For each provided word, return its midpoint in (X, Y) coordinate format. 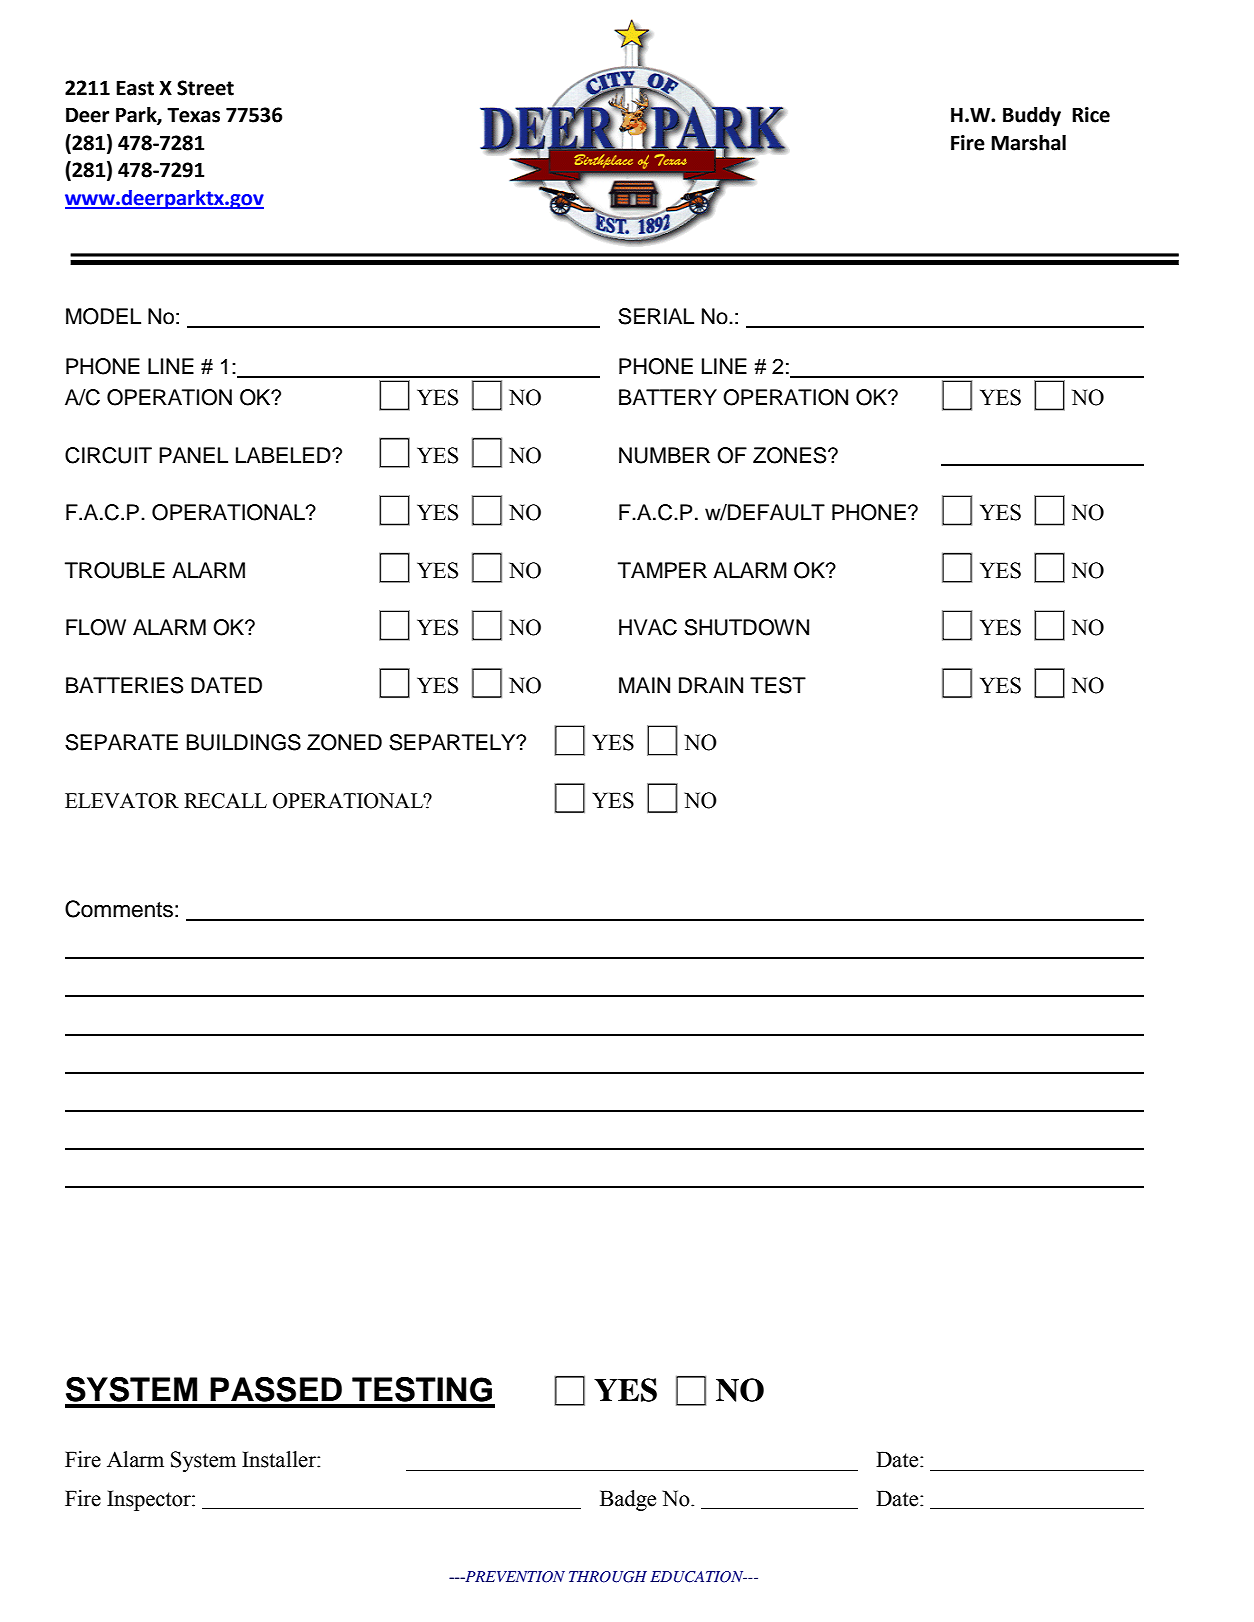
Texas (193, 115)
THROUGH (608, 1577)
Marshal (1028, 143)
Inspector (150, 1500)
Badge (628, 1500)
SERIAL (656, 316)
